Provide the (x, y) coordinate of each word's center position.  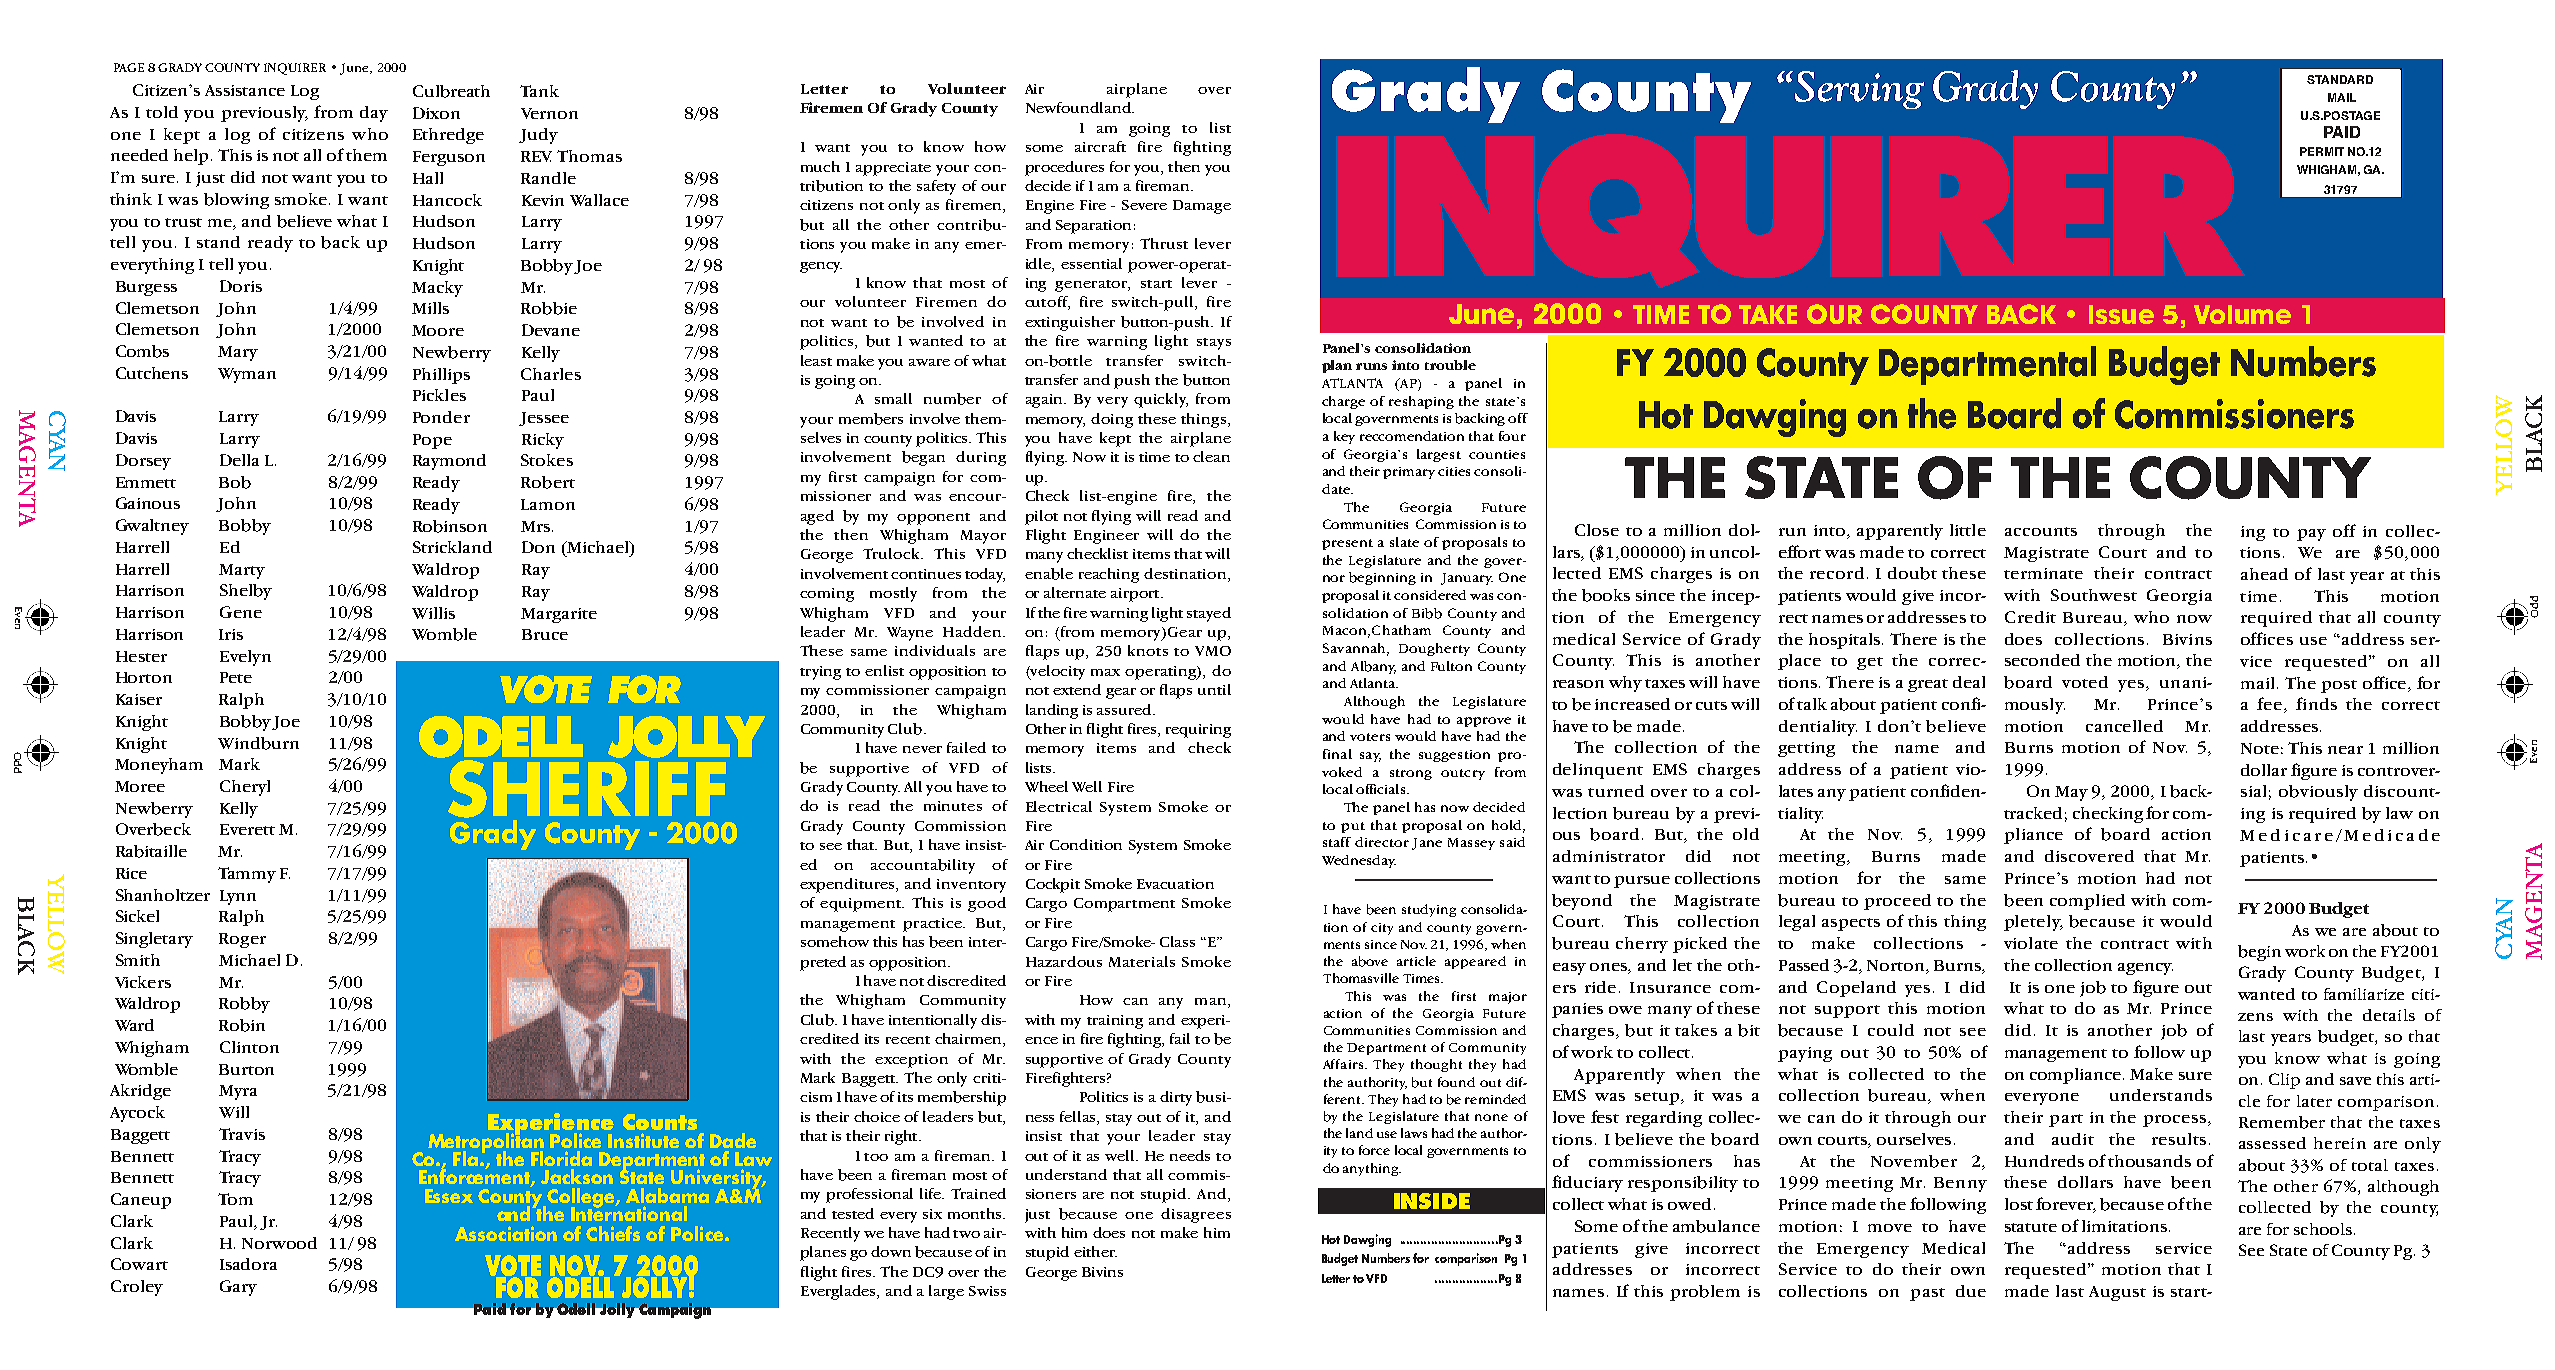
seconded (2042, 660)
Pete (236, 677)
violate (2031, 943)
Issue (2121, 314)
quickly (1161, 400)
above (1370, 961)
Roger (242, 940)
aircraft (1100, 146)
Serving (1859, 90)
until (1214, 689)
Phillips (441, 376)
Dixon (436, 113)
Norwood (279, 1243)
